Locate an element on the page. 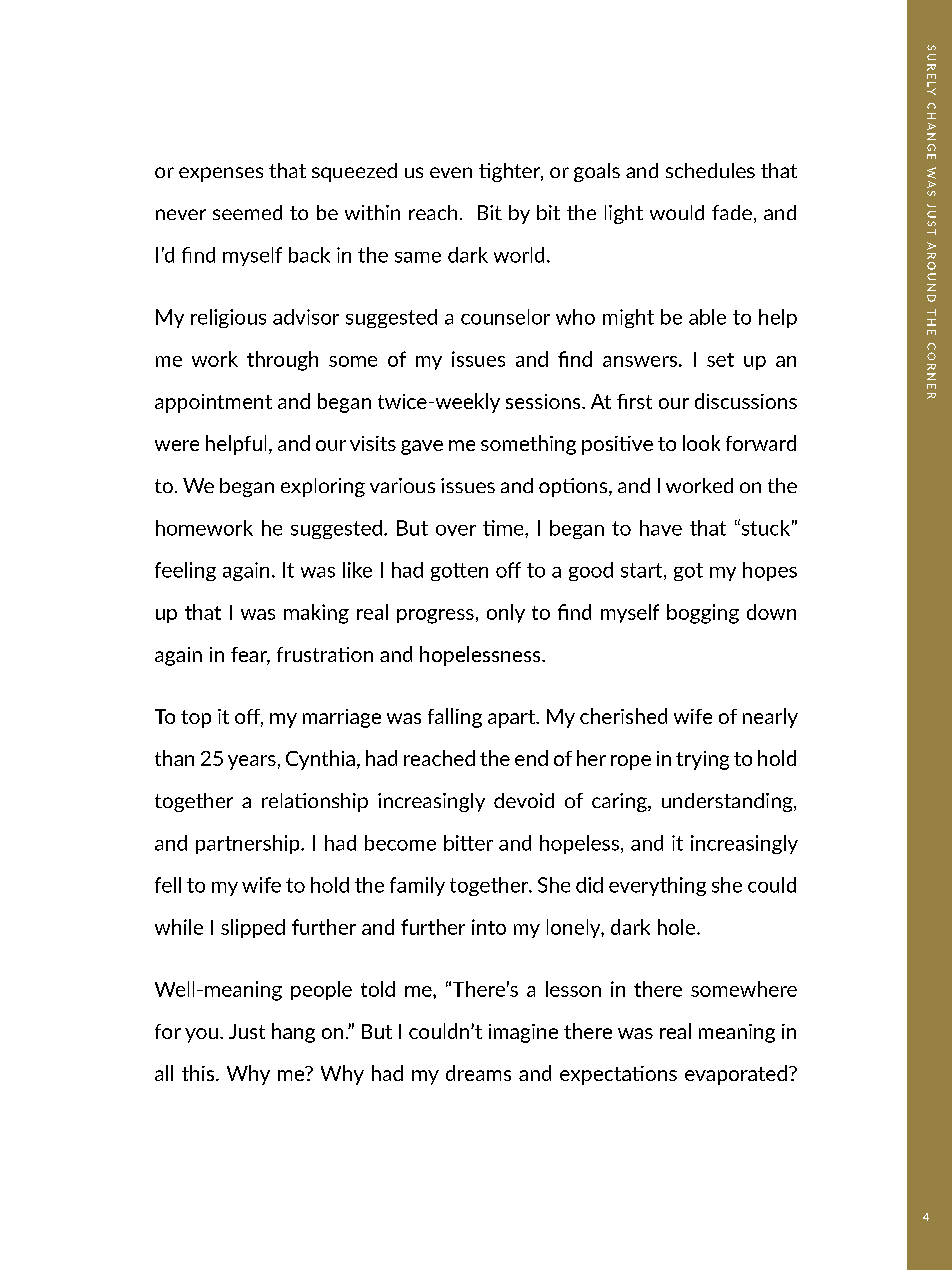 This document has height=1270, width=952. years is located at coordinates (252, 762).
